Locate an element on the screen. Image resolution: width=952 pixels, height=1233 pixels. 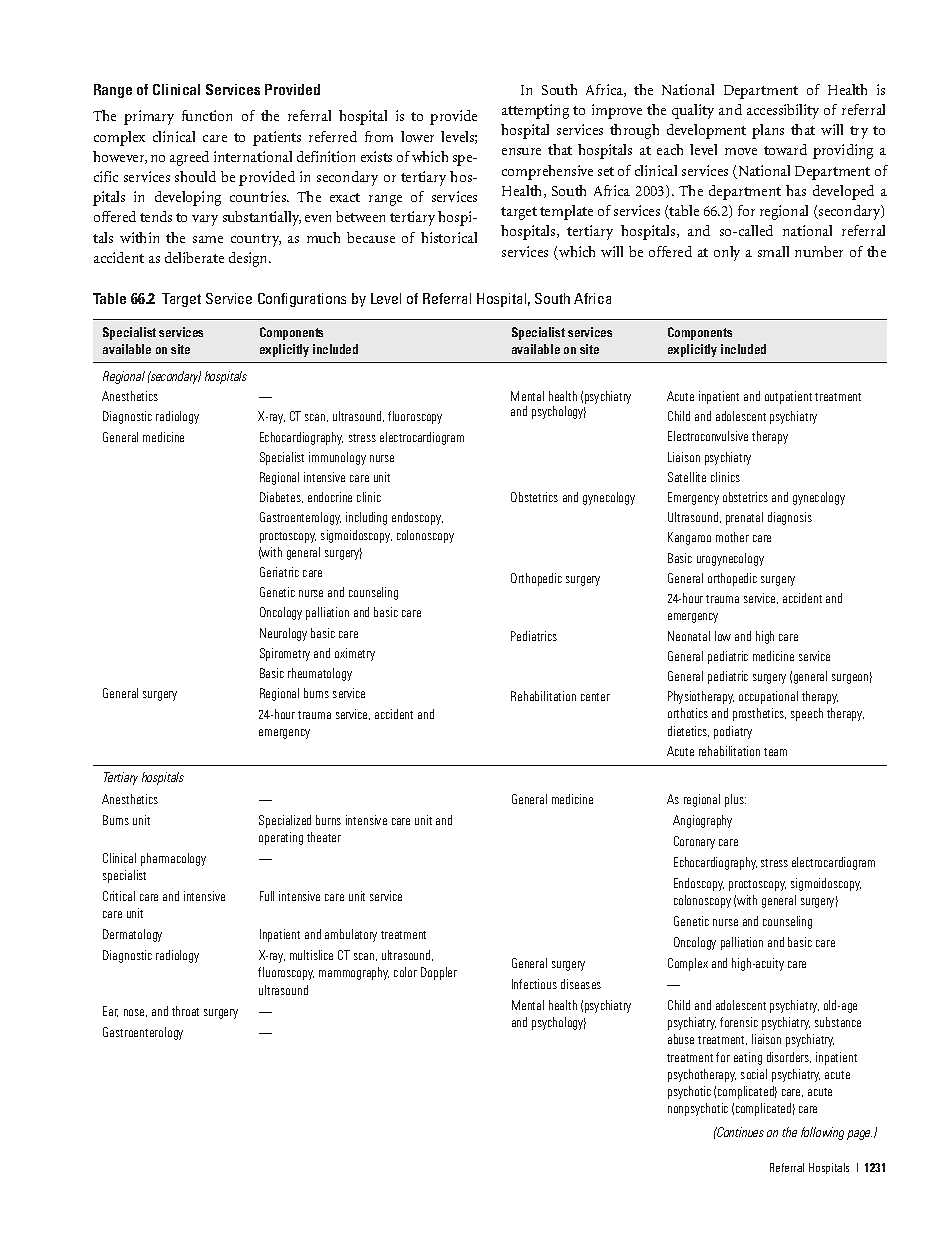
ensure is located at coordinates (521, 151).
